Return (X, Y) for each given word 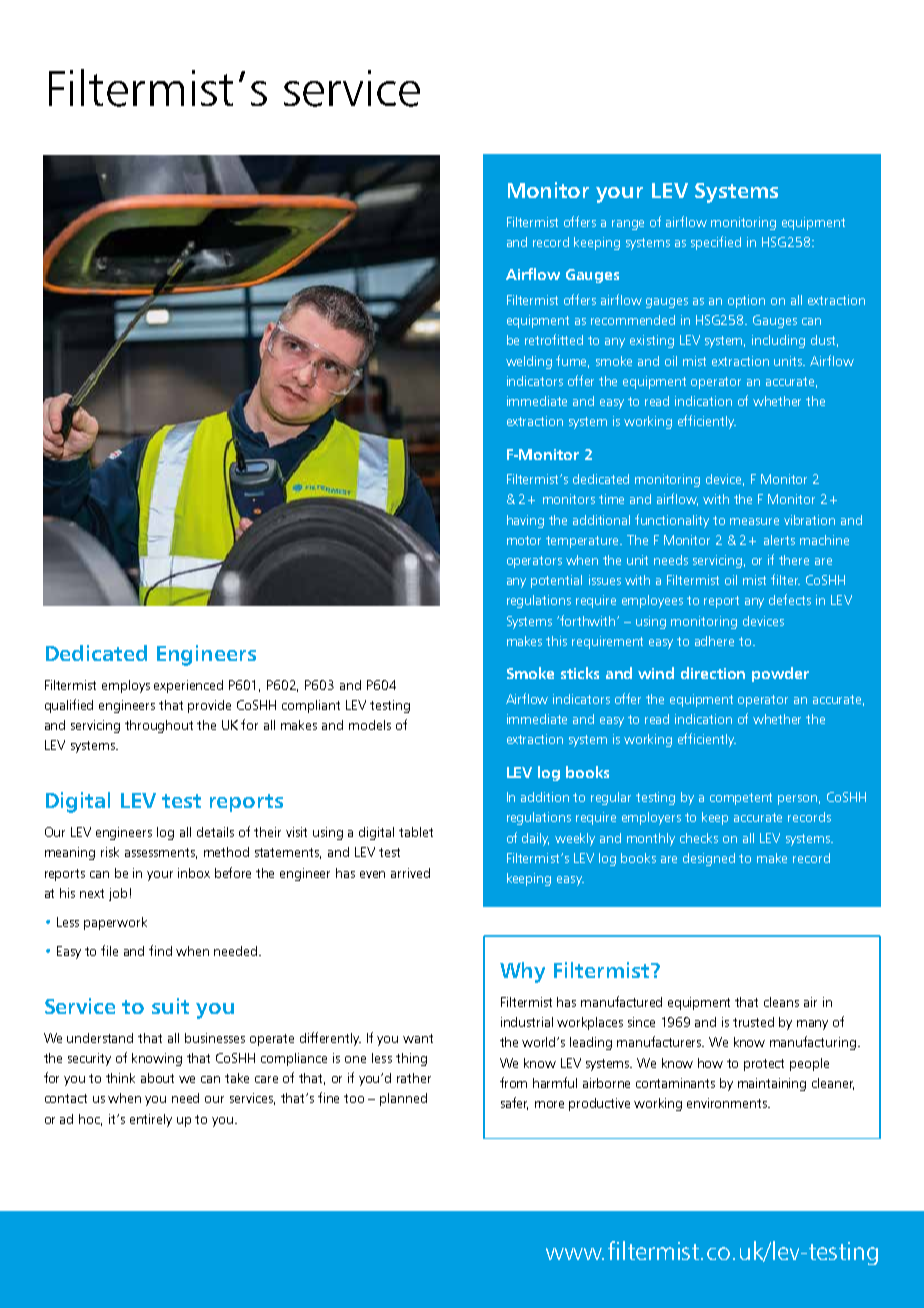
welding (529, 362)
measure (754, 521)
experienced (188, 686)
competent (741, 799)
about (157, 1078)
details (215, 832)
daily (535, 839)
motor (524, 540)
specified (716, 243)
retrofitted (554, 339)
